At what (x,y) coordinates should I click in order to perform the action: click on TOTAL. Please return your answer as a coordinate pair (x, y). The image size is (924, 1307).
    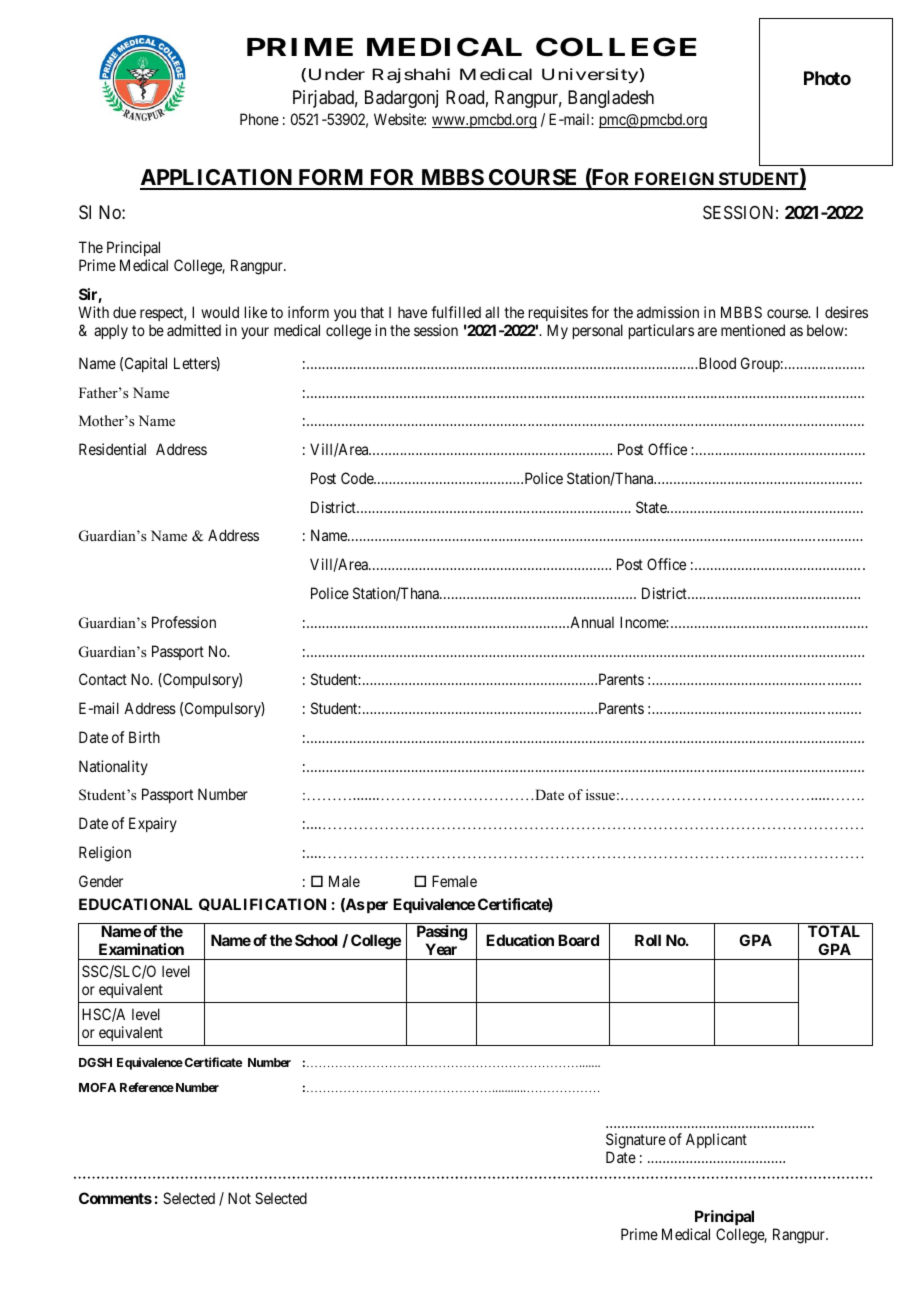
    Looking at the image, I should click on (834, 931).
